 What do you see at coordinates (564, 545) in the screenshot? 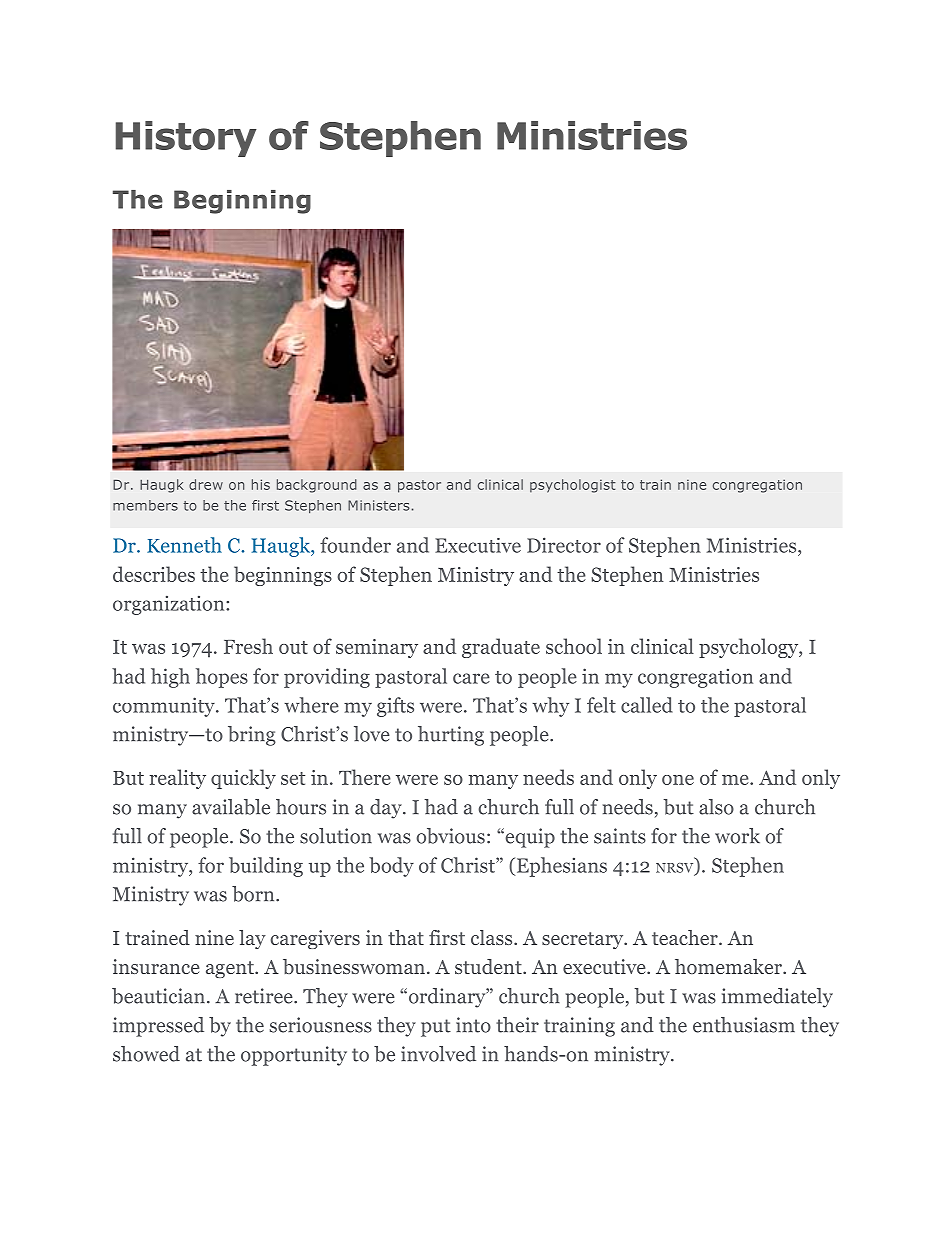
I see `Director` at bounding box center [564, 545].
